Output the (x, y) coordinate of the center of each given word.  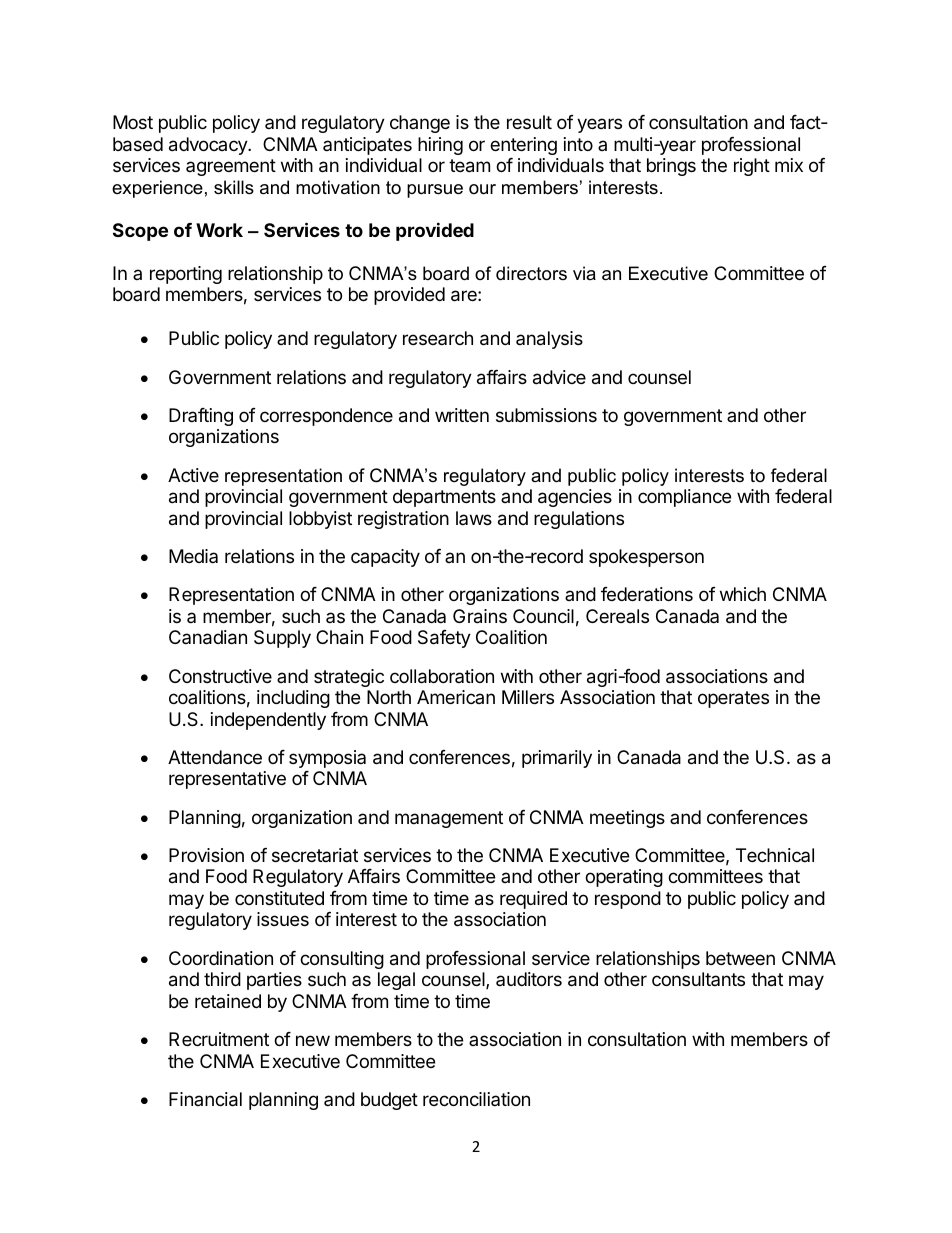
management (449, 819)
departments (444, 498)
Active (193, 475)
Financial (205, 1099)
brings (671, 167)
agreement (231, 167)
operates (733, 699)
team (469, 166)
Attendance (215, 757)
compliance (684, 498)
